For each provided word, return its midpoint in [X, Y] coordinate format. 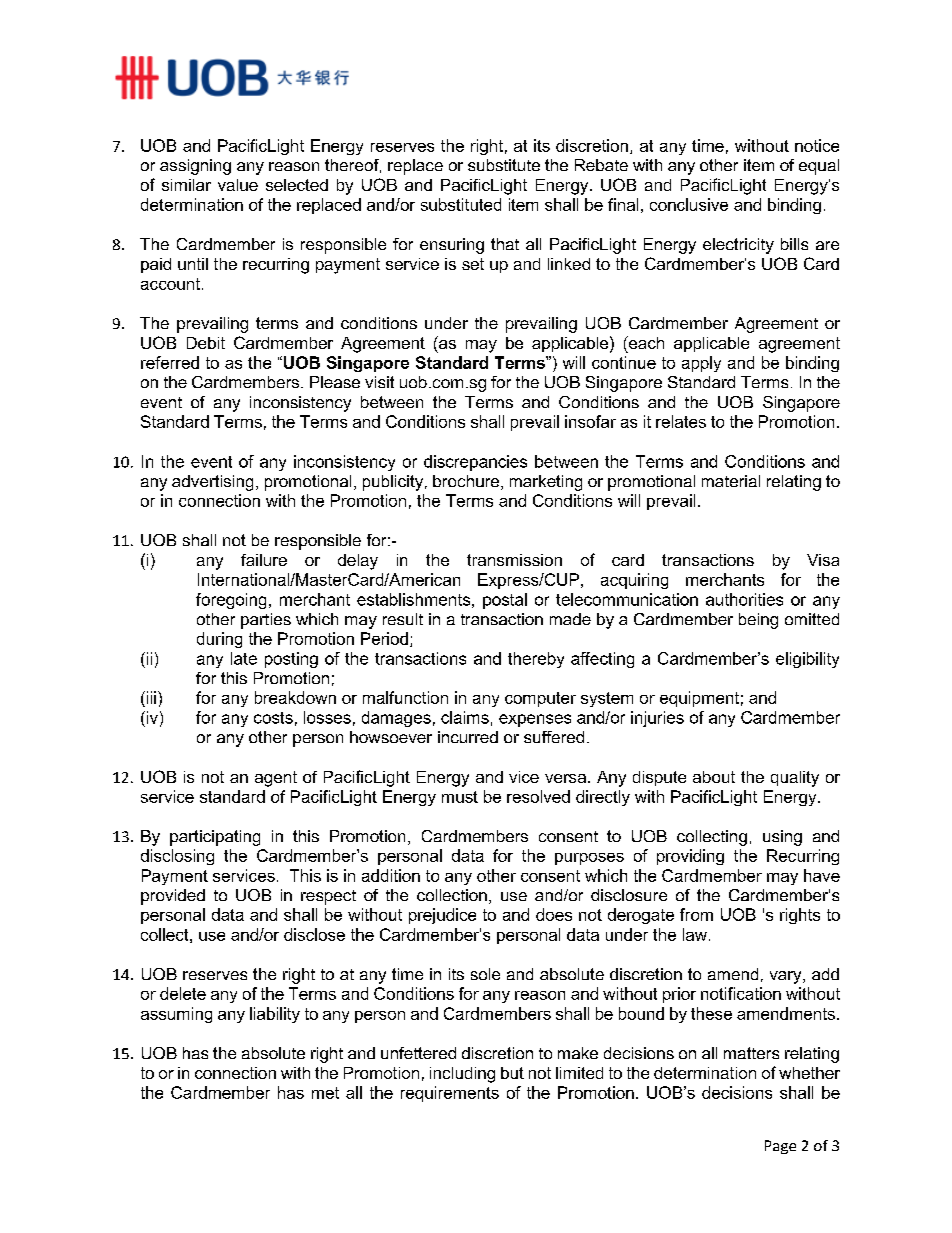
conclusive [689, 204]
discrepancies [475, 463]
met [325, 1093]
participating [215, 838]
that [505, 244]
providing [690, 857]
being [758, 621]
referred [170, 362]
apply [701, 364]
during [219, 640]
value [238, 185]
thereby [536, 660]
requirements [450, 1094]
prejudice [442, 916]
